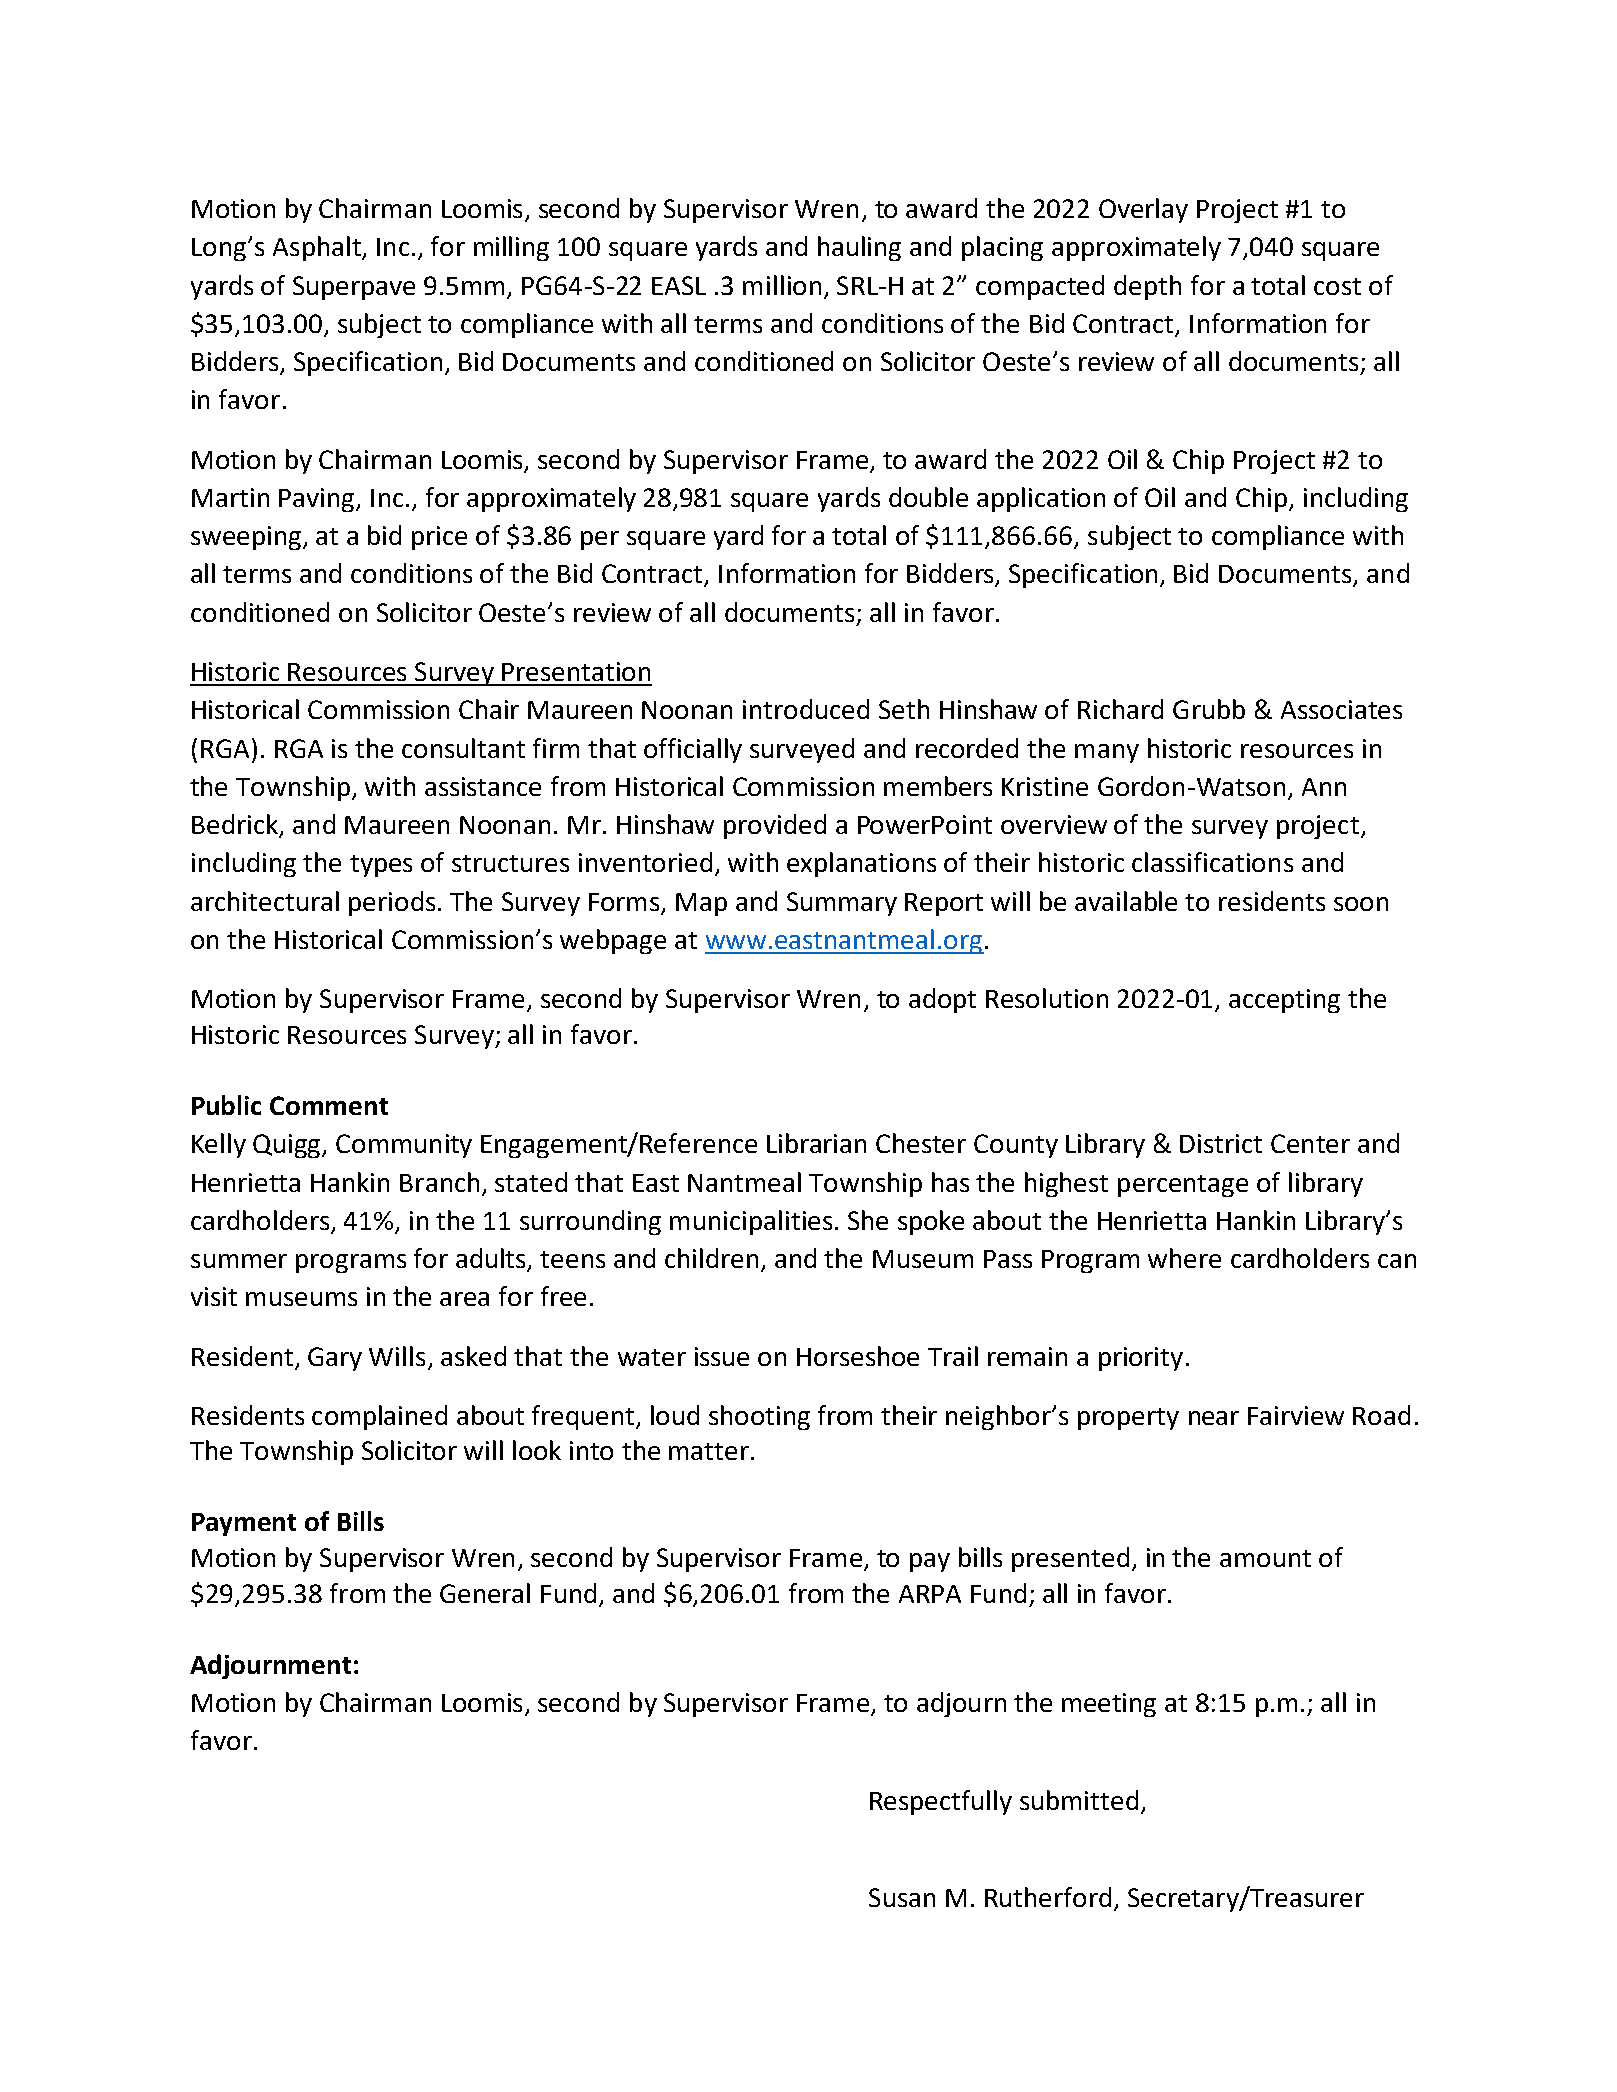  What do you see at coordinates (381, 866) in the page?
I see `types` at bounding box center [381, 866].
